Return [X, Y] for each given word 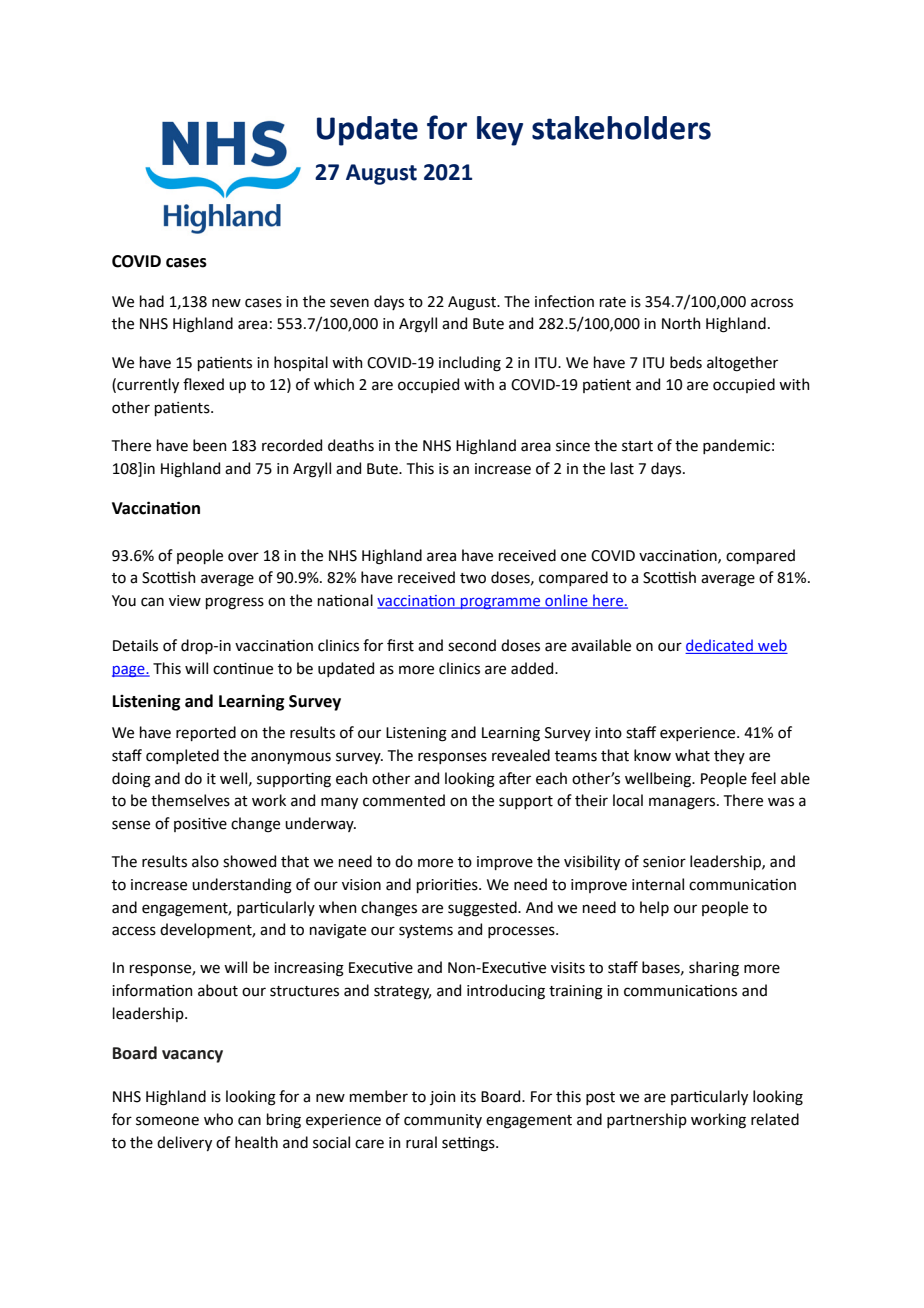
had [152, 301]
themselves [190, 800]
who [218, 1119]
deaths [351, 445]
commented [404, 800]
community [443, 1121]
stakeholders [621, 128]
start [637, 446]
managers [683, 803]
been [210, 445]
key [500, 131]
